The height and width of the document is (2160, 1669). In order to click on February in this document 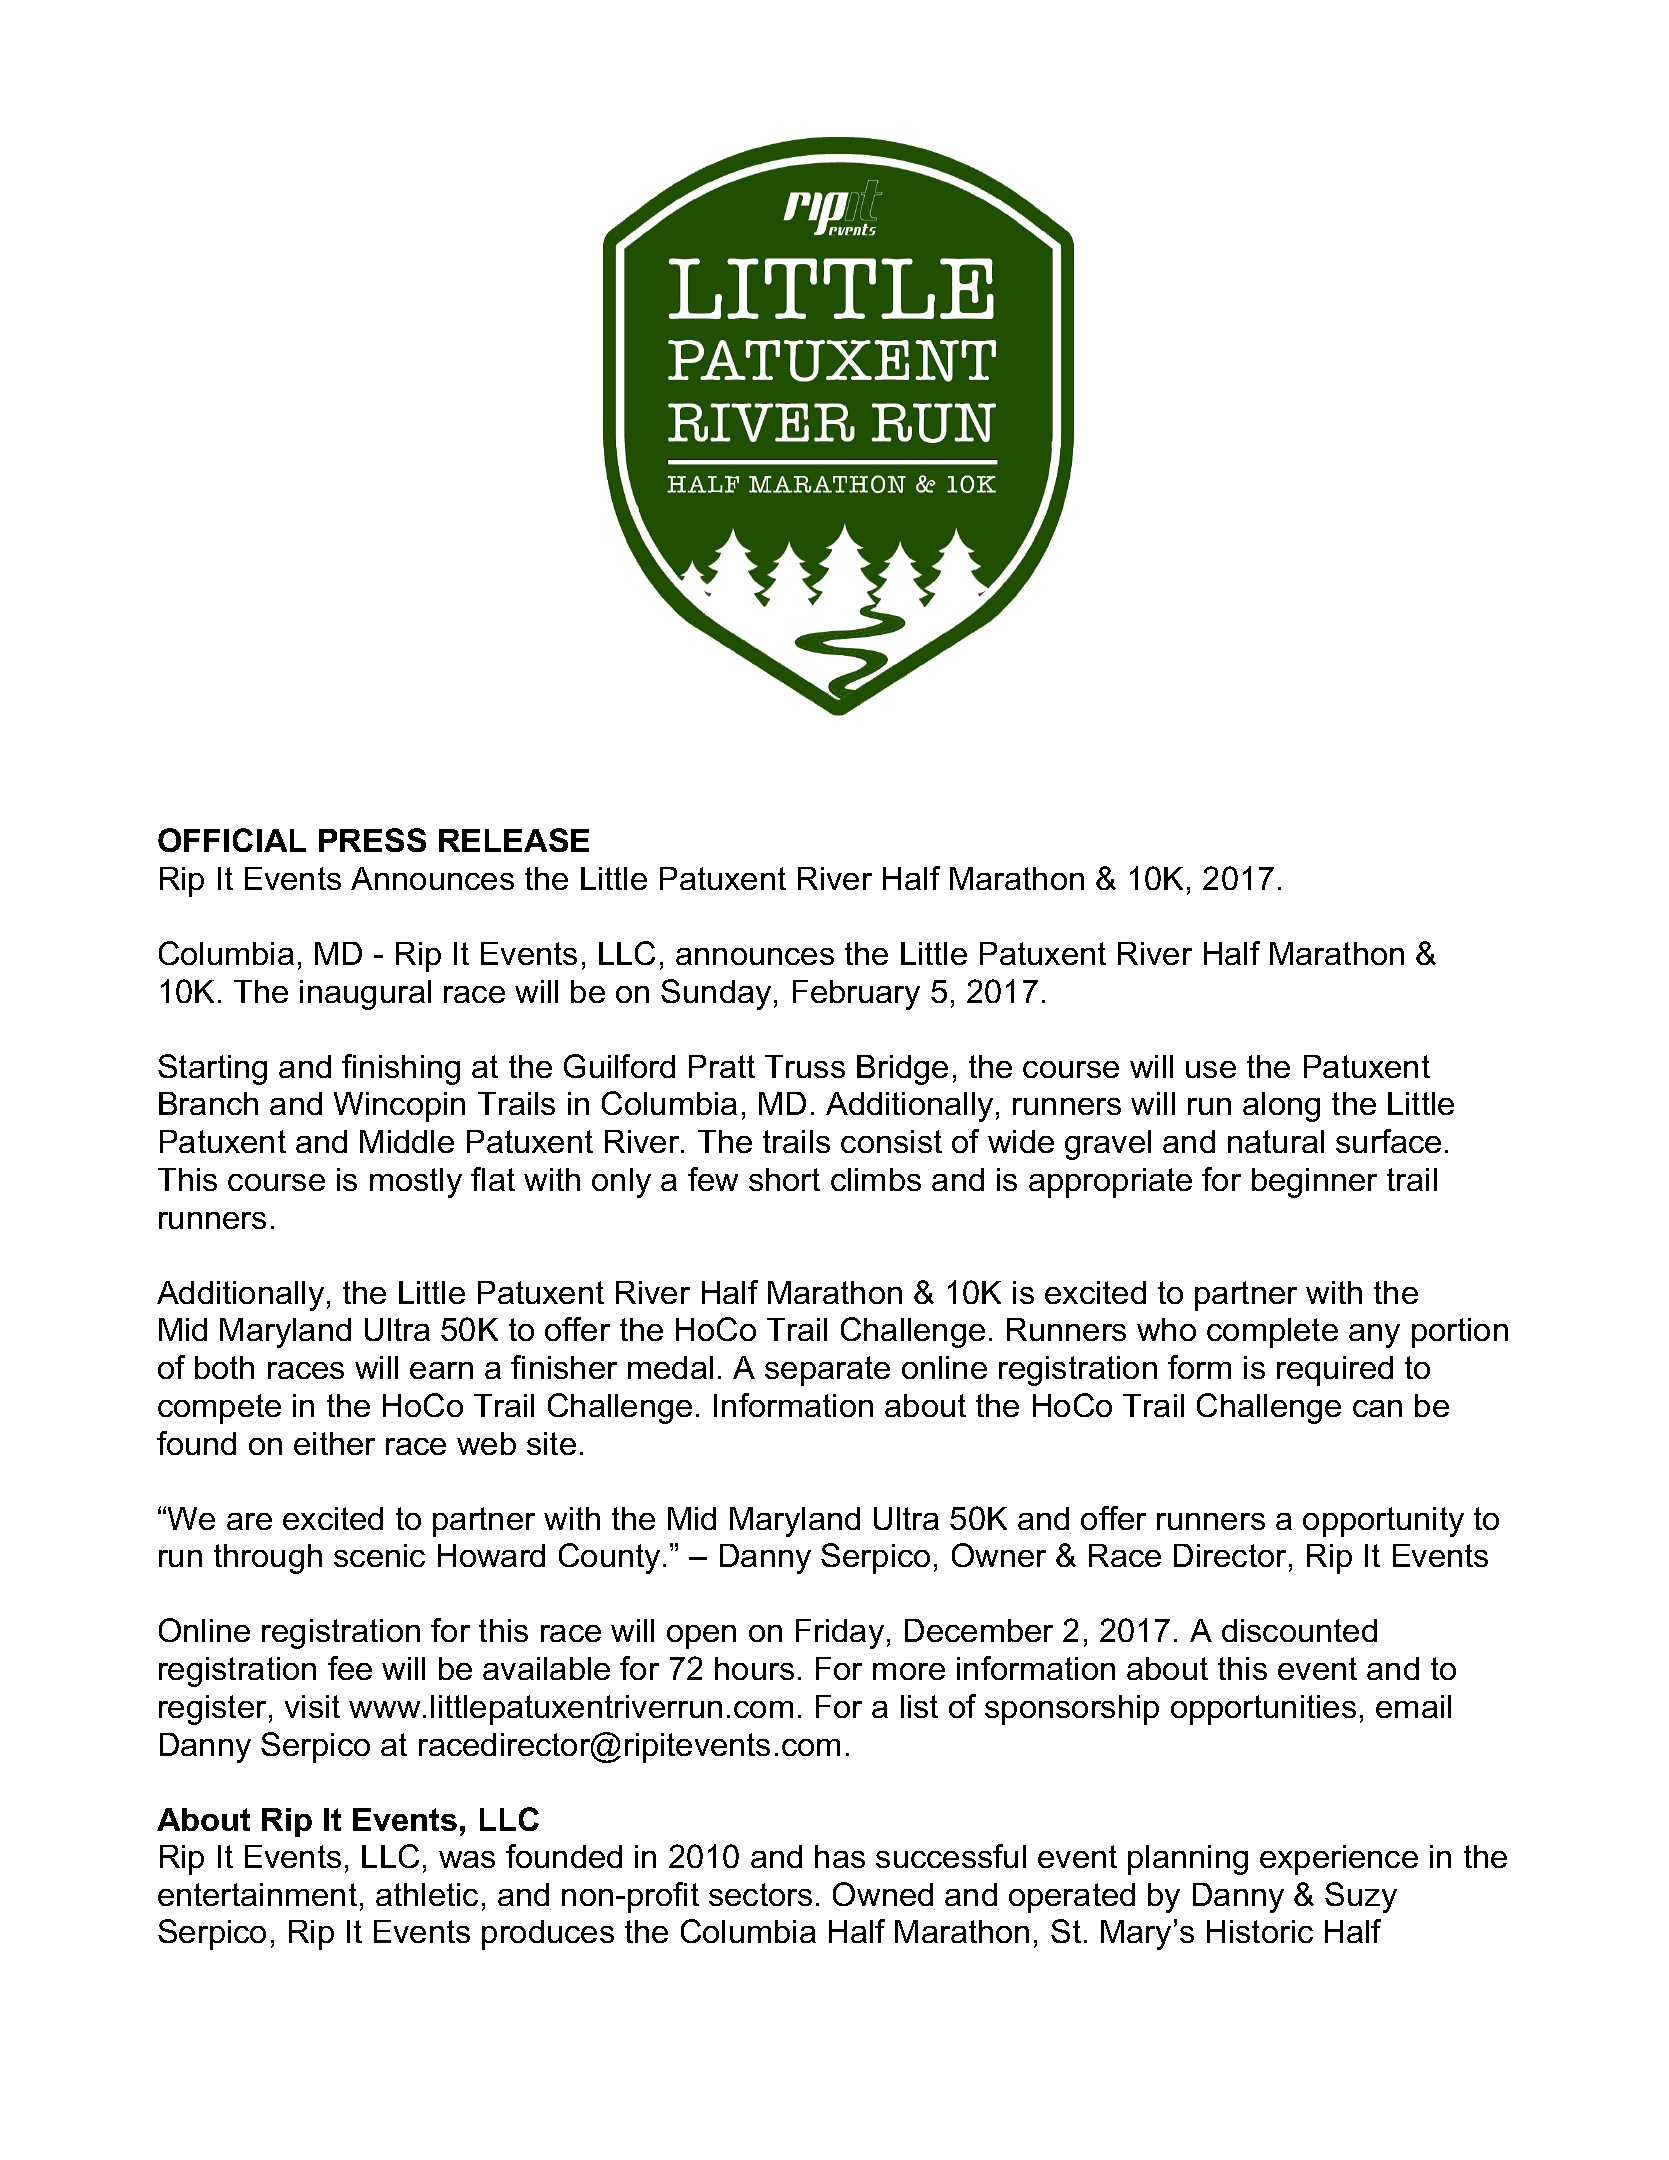, I will do `click(856, 995)`.
